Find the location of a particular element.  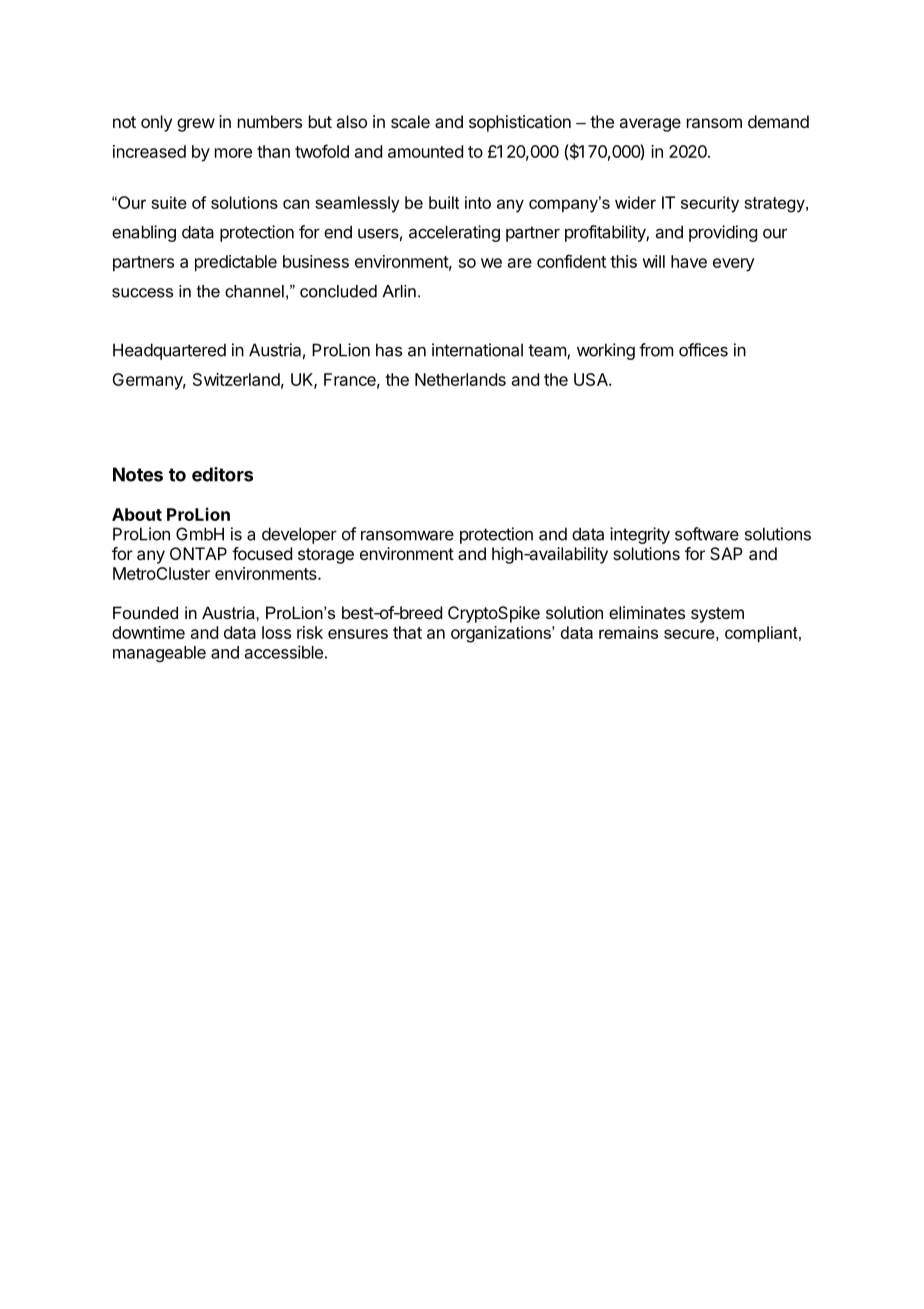

every is located at coordinates (734, 265).
